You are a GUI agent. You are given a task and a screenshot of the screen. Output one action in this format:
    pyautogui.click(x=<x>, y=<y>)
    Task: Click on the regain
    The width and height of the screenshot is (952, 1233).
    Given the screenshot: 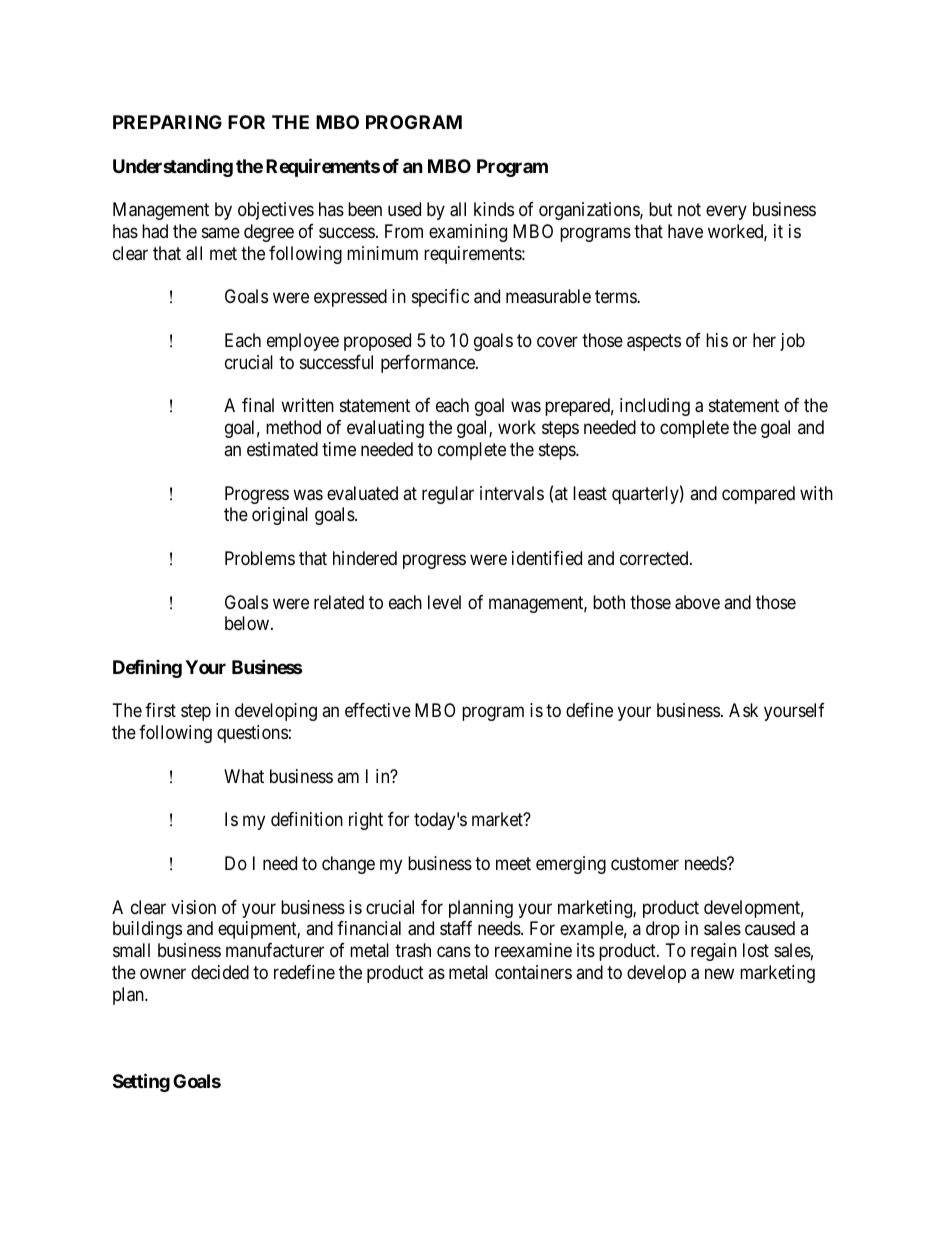 What is the action you would take?
    pyautogui.click(x=714, y=952)
